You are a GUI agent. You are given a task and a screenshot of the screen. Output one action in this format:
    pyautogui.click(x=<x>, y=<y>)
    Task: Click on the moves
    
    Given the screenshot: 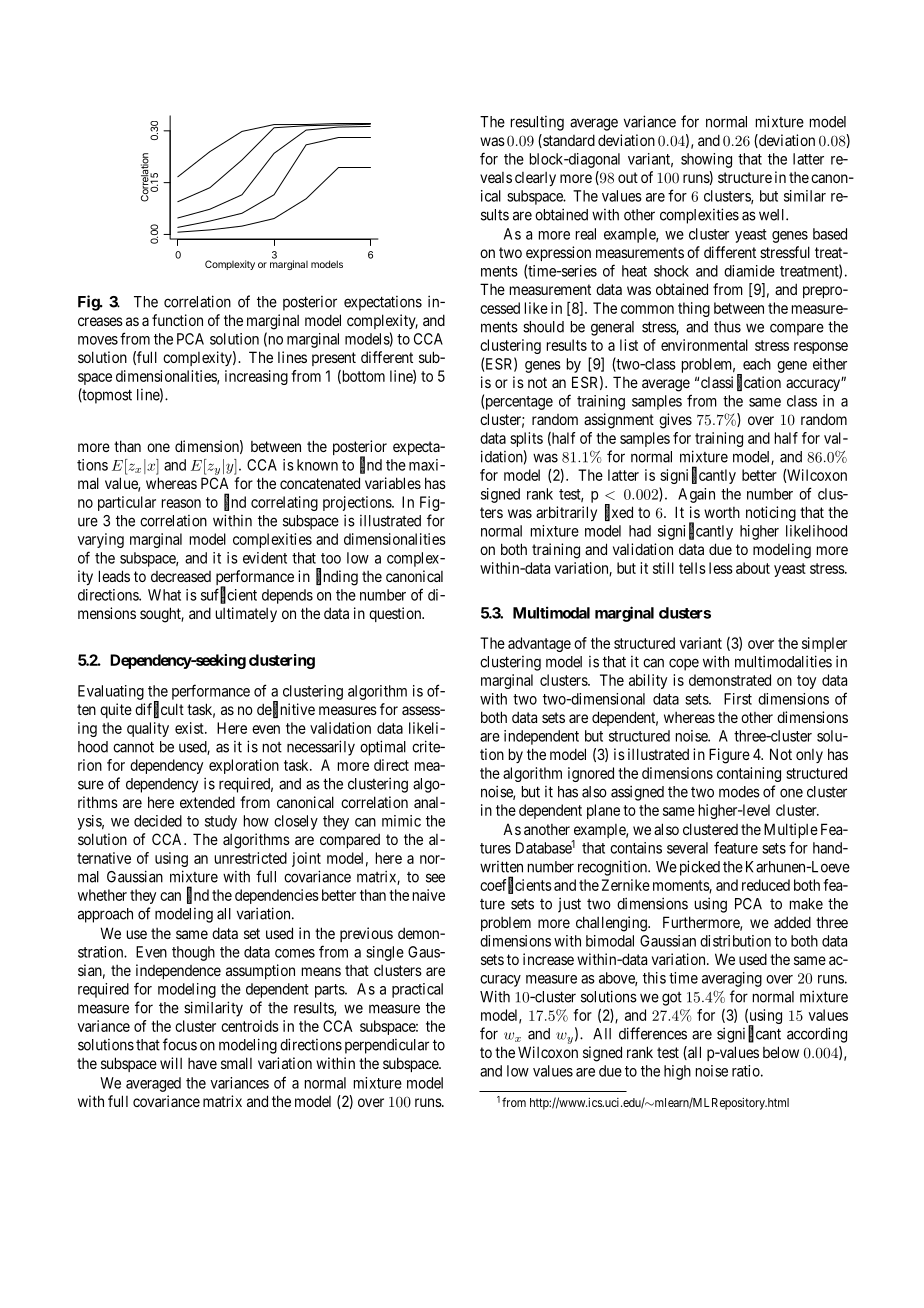 What is the action you would take?
    pyautogui.click(x=98, y=340)
